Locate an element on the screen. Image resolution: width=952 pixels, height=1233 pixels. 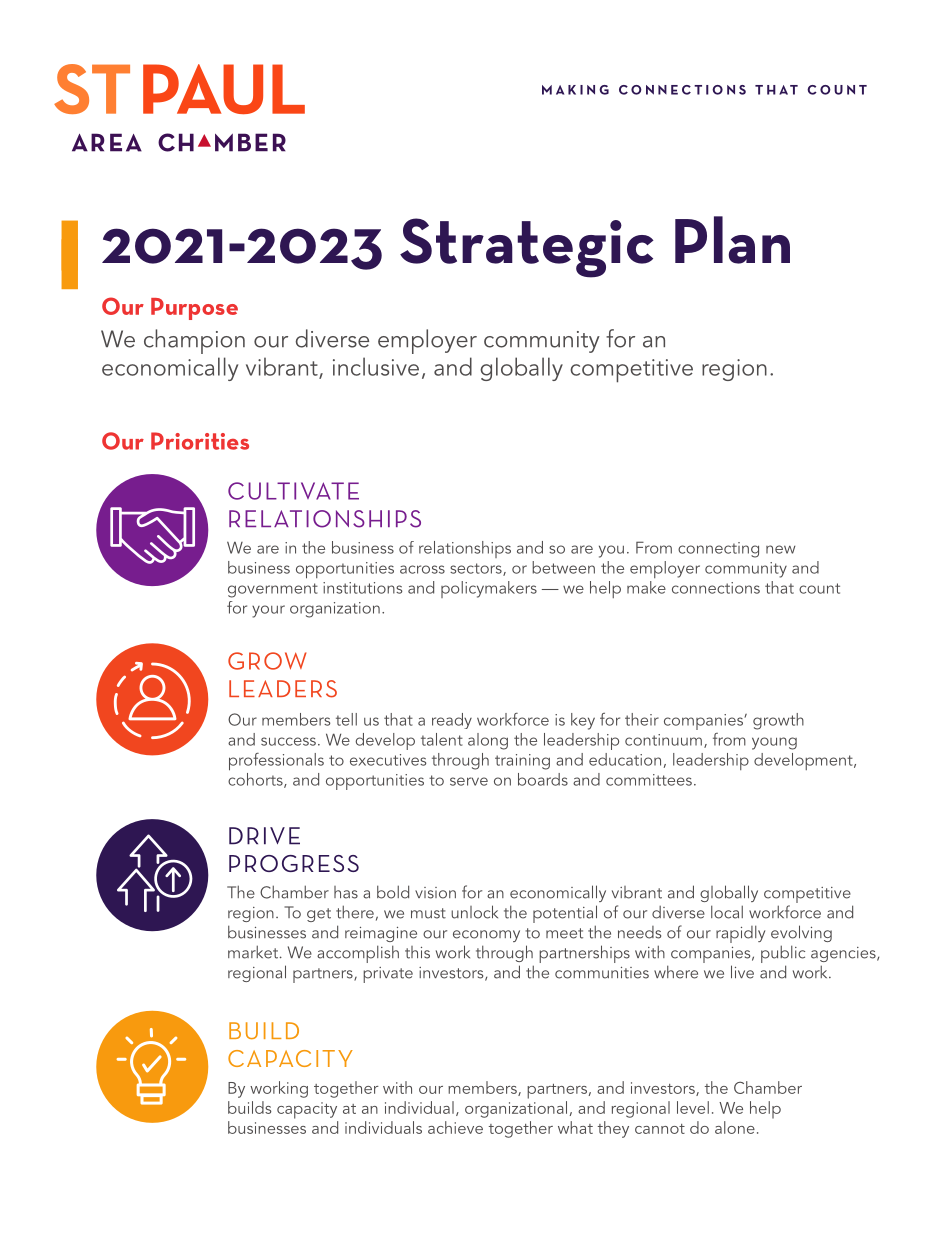
young is located at coordinates (774, 743).
